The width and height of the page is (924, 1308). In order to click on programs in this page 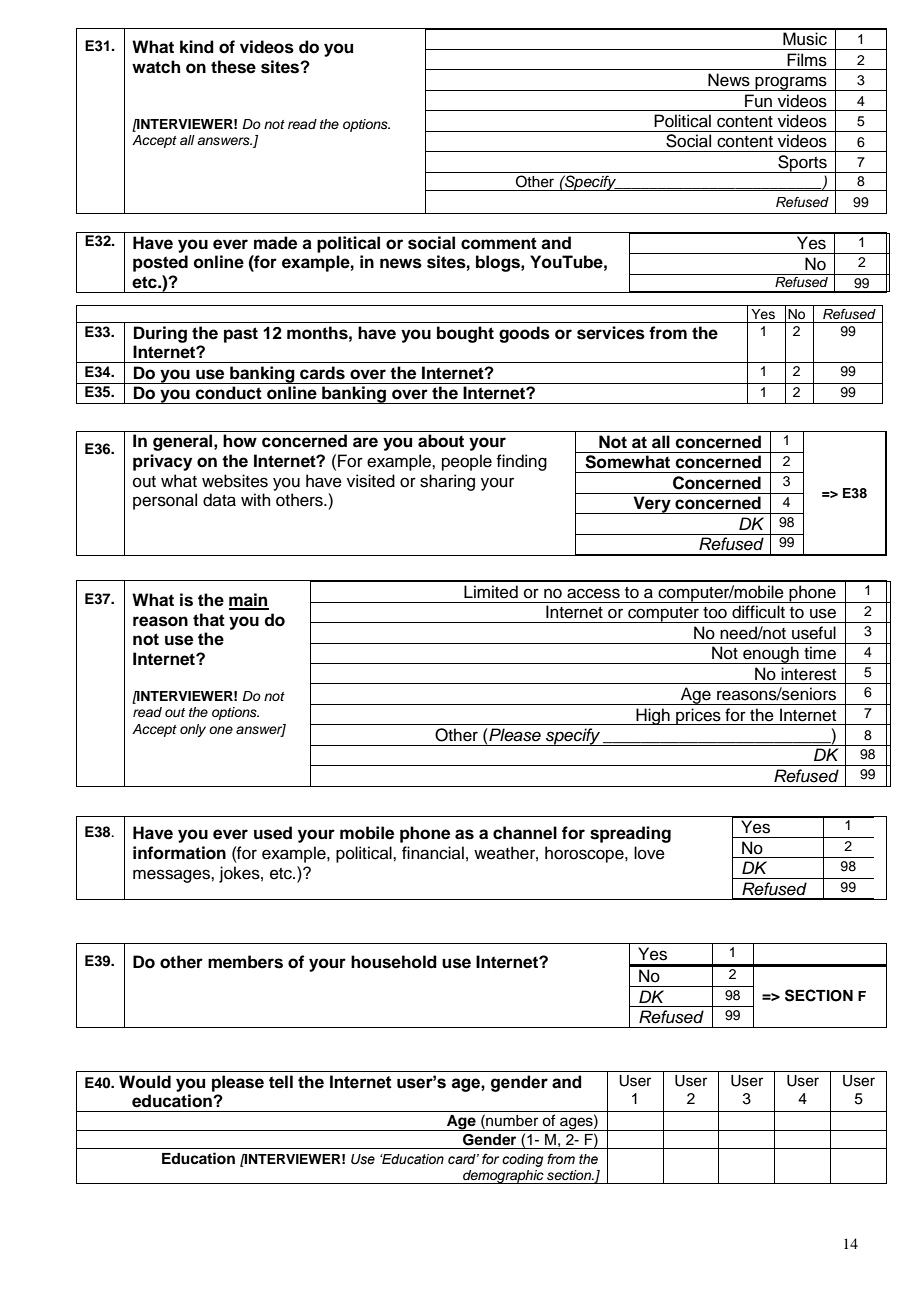, I will do `click(791, 83)`.
